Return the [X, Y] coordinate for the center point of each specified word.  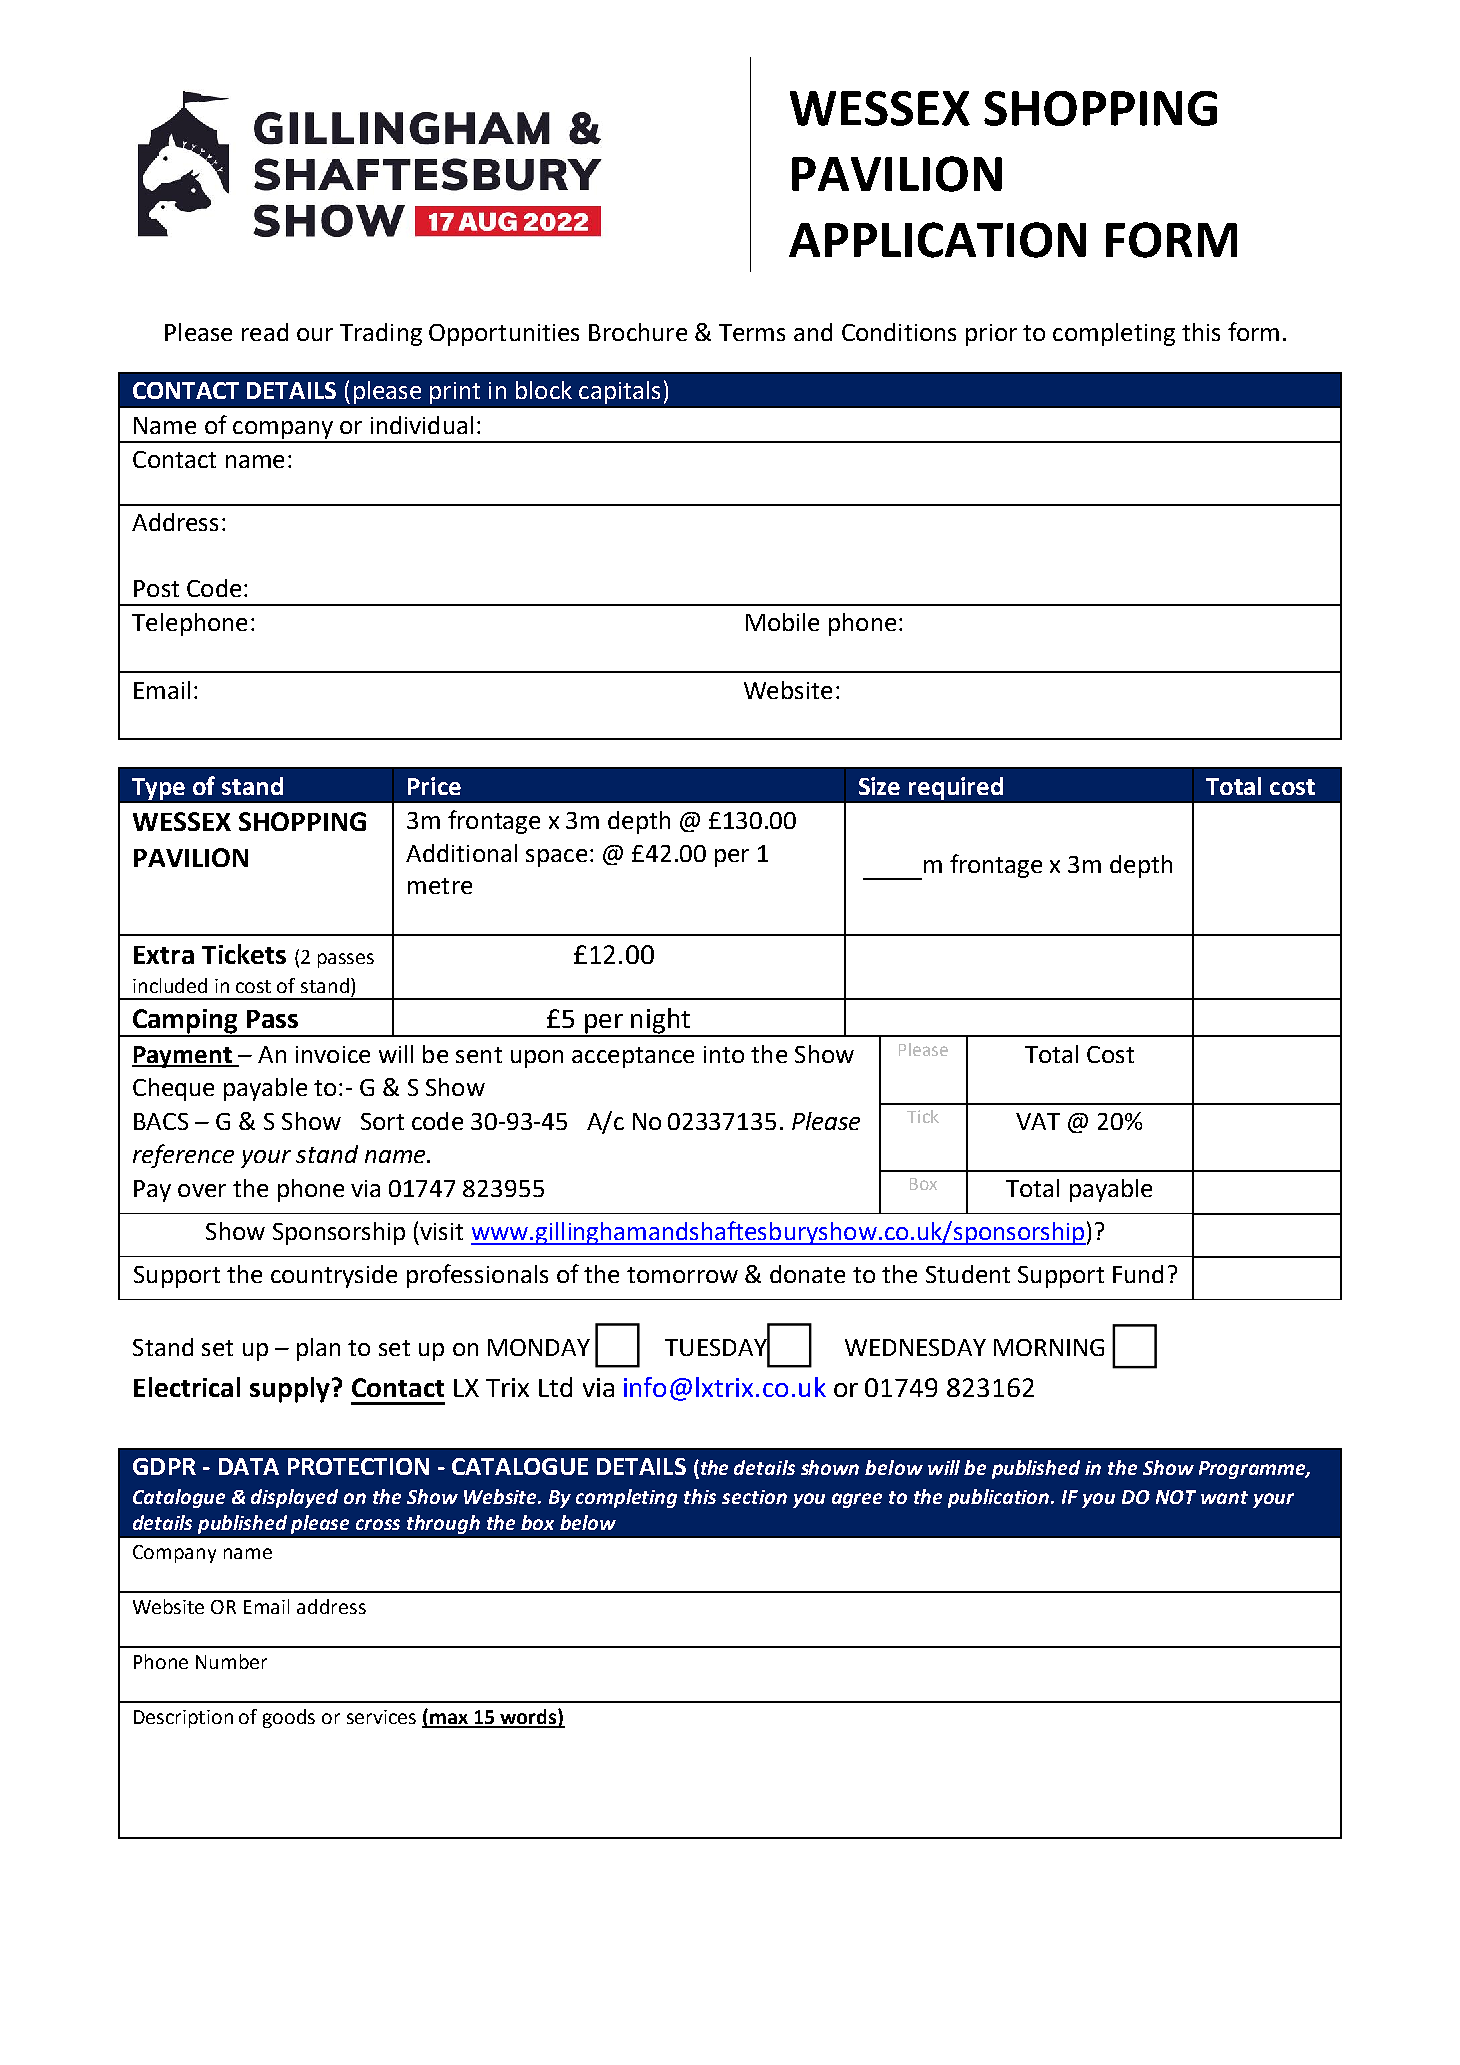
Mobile [782, 622]
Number [231, 1661]
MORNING [1049, 1347]
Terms [752, 332]
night [661, 1022]
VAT [1038, 1121]
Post [156, 588]
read [265, 332]
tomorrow [682, 1275]
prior [991, 335]
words [529, 1718]
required [956, 788]
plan [318, 1349]
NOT [1176, 1497]
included [170, 985]
